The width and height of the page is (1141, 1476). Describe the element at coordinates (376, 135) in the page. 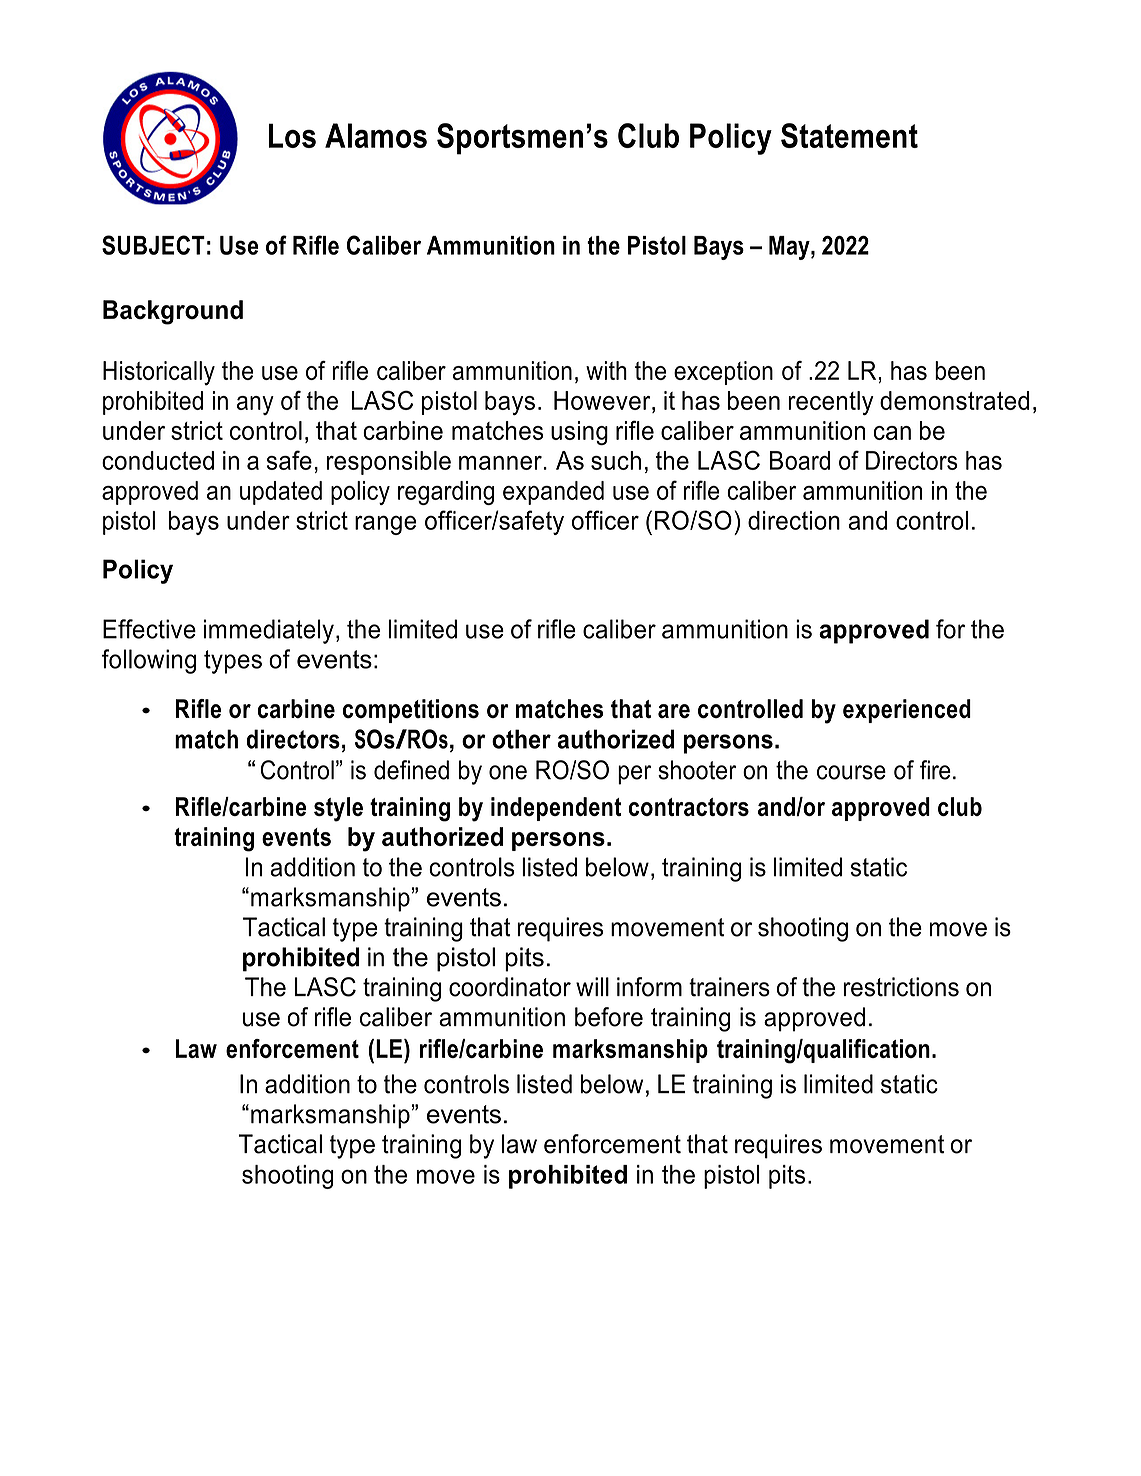

I see `Alamos` at that location.
